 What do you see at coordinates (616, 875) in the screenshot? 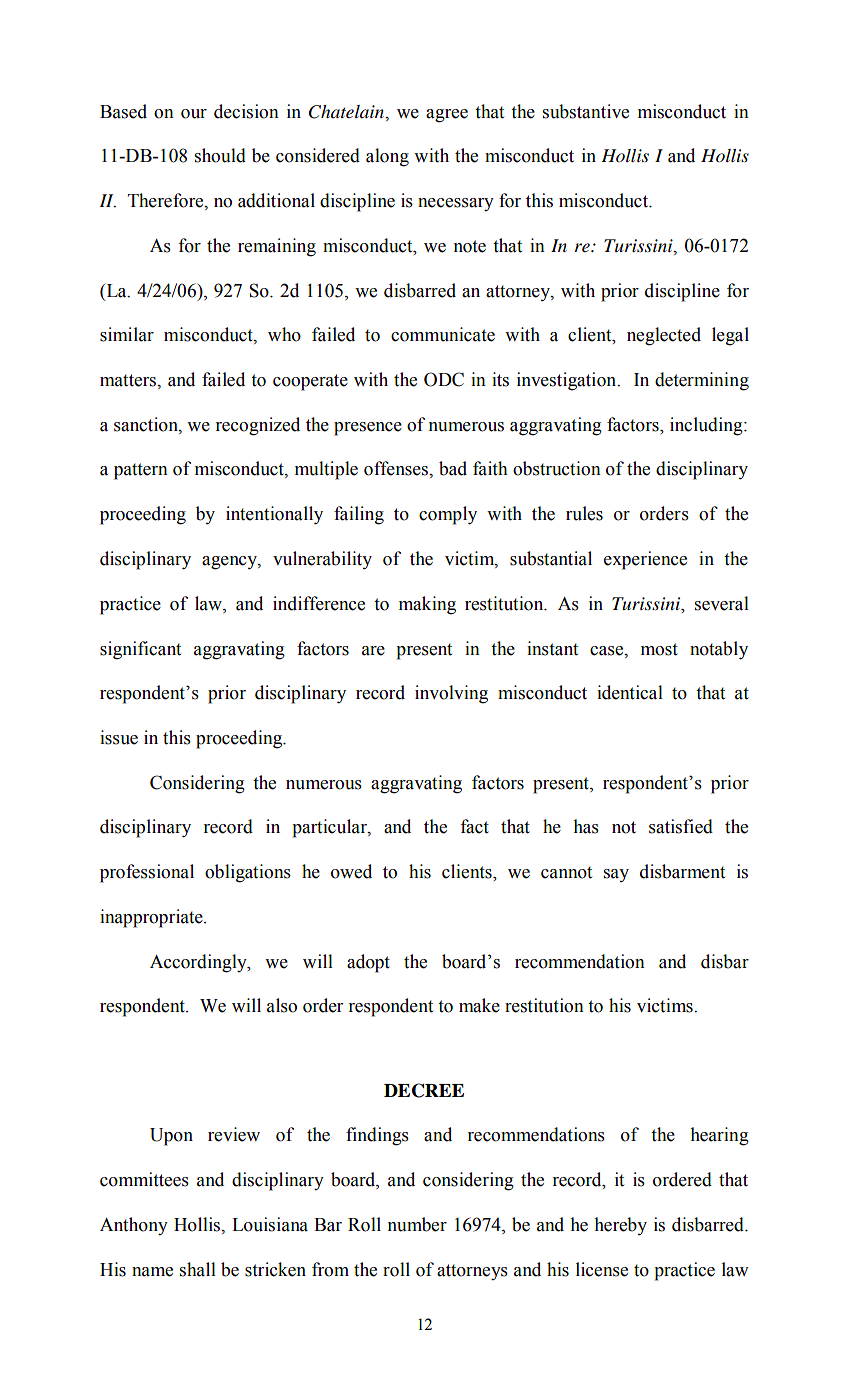
I see `say` at bounding box center [616, 875].
